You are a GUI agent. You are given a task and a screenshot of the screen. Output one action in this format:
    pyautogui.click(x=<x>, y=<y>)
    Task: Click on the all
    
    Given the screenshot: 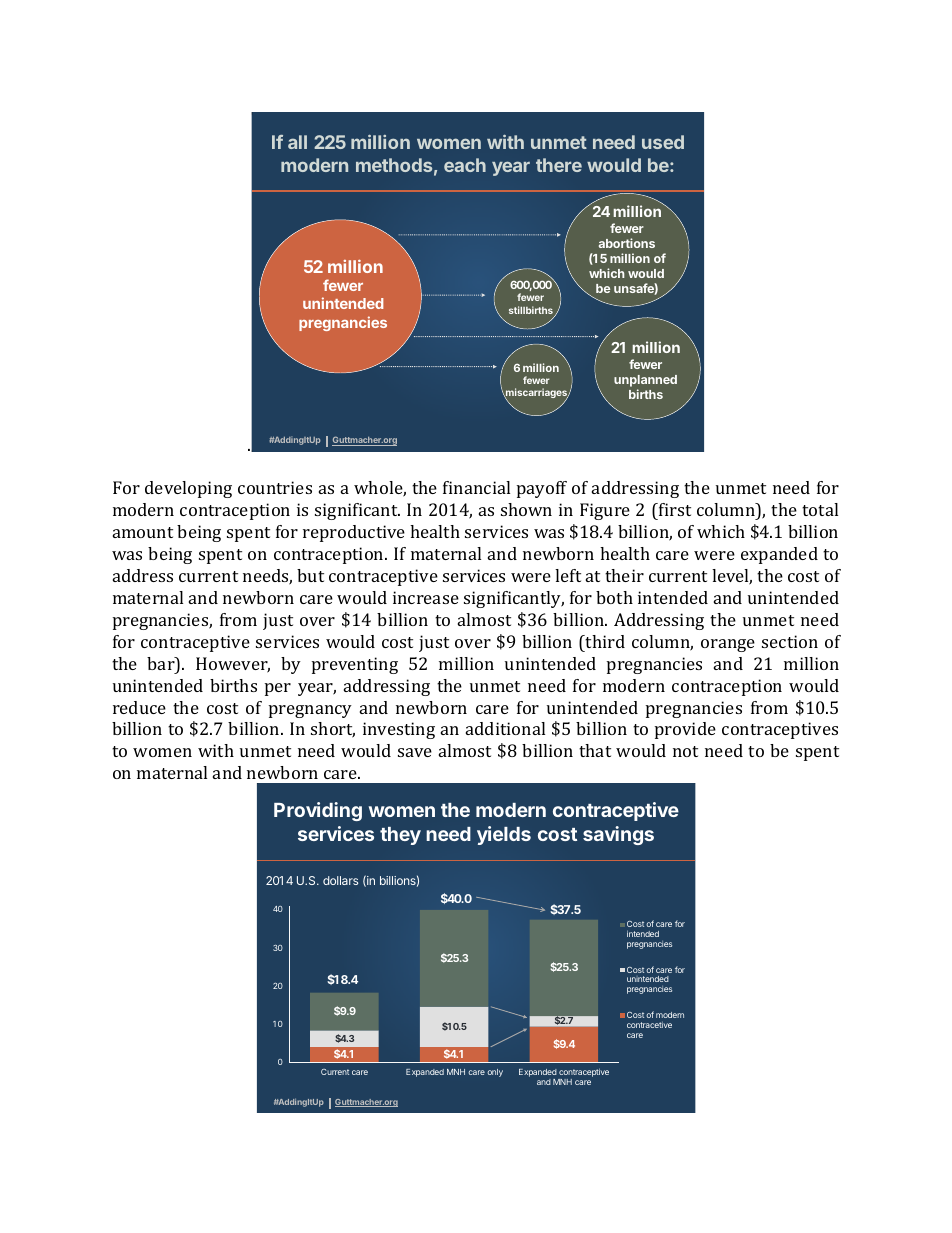 What is the action you would take?
    pyautogui.click(x=297, y=142)
